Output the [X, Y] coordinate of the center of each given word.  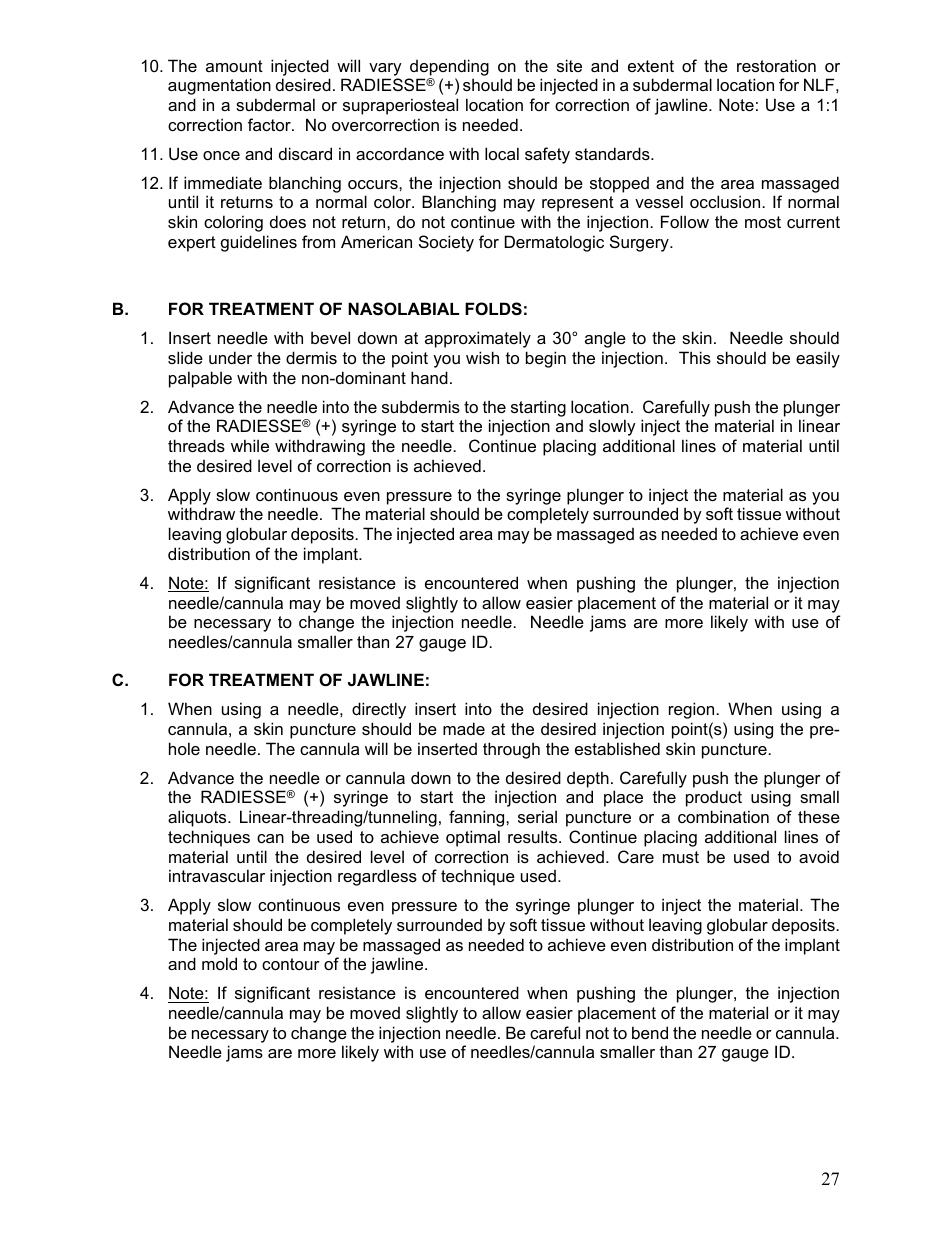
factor [270, 124]
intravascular [217, 875]
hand [429, 377]
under [230, 357]
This [695, 357]
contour [291, 964]
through [511, 750]
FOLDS [493, 309]
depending [449, 67]
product [714, 799]
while [250, 445]
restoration [776, 65]
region [693, 710]
